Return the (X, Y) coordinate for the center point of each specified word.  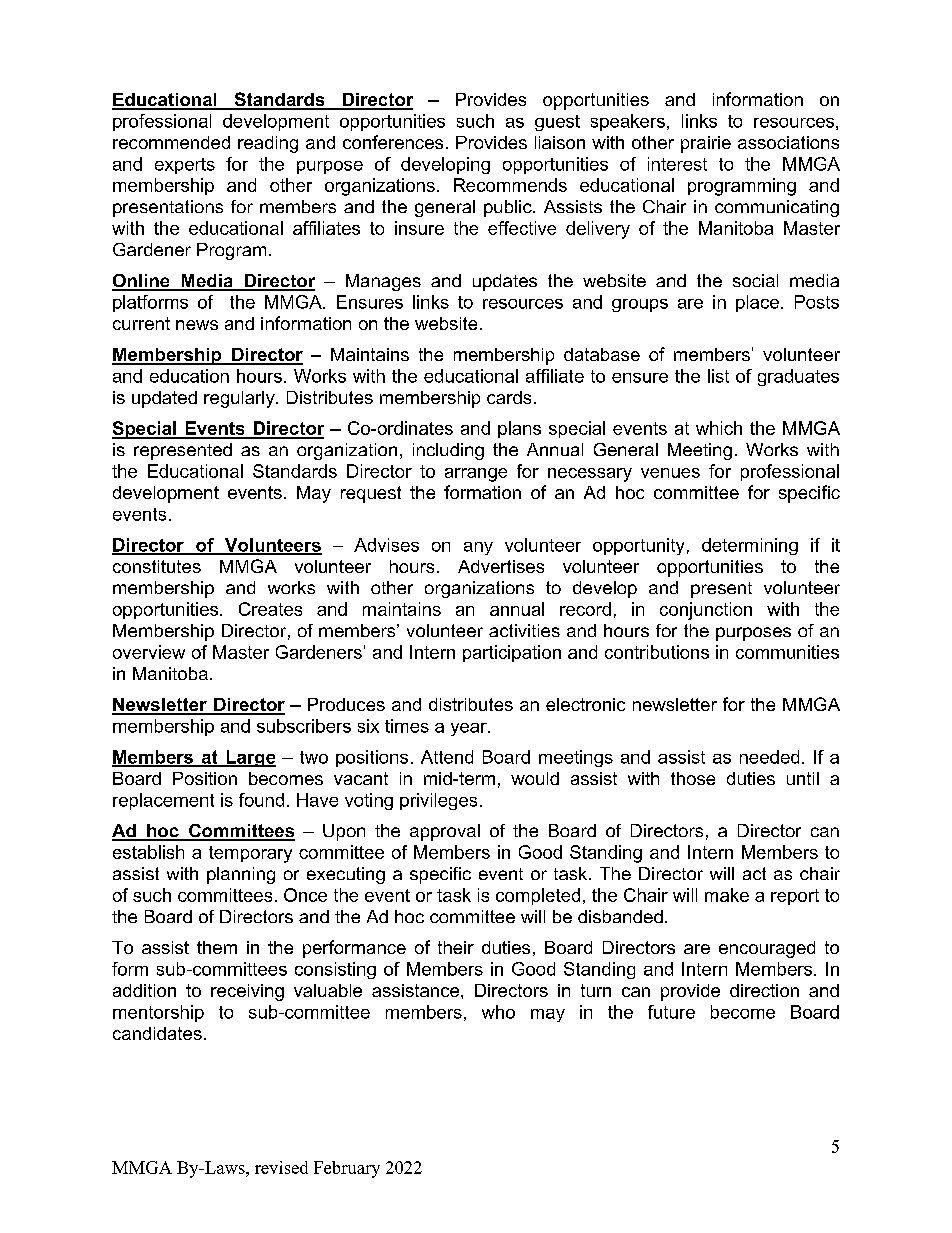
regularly (240, 399)
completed (538, 896)
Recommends (510, 185)
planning (241, 875)
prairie (706, 144)
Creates (270, 609)
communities (787, 652)
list (718, 376)
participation (512, 653)
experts (185, 166)
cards (509, 397)
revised (281, 1167)
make (727, 895)
